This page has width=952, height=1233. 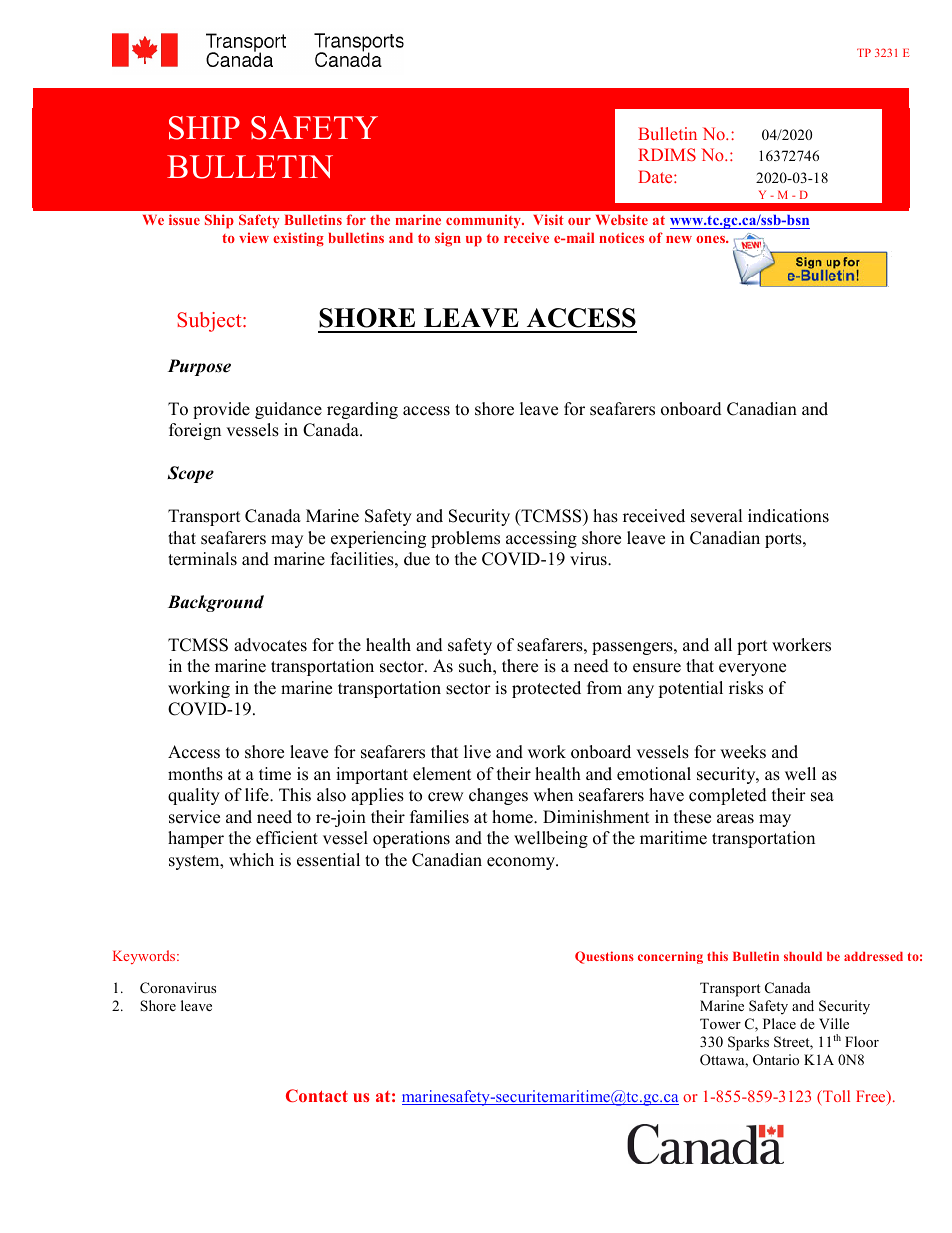 I want to click on view, so click(x=254, y=237).
